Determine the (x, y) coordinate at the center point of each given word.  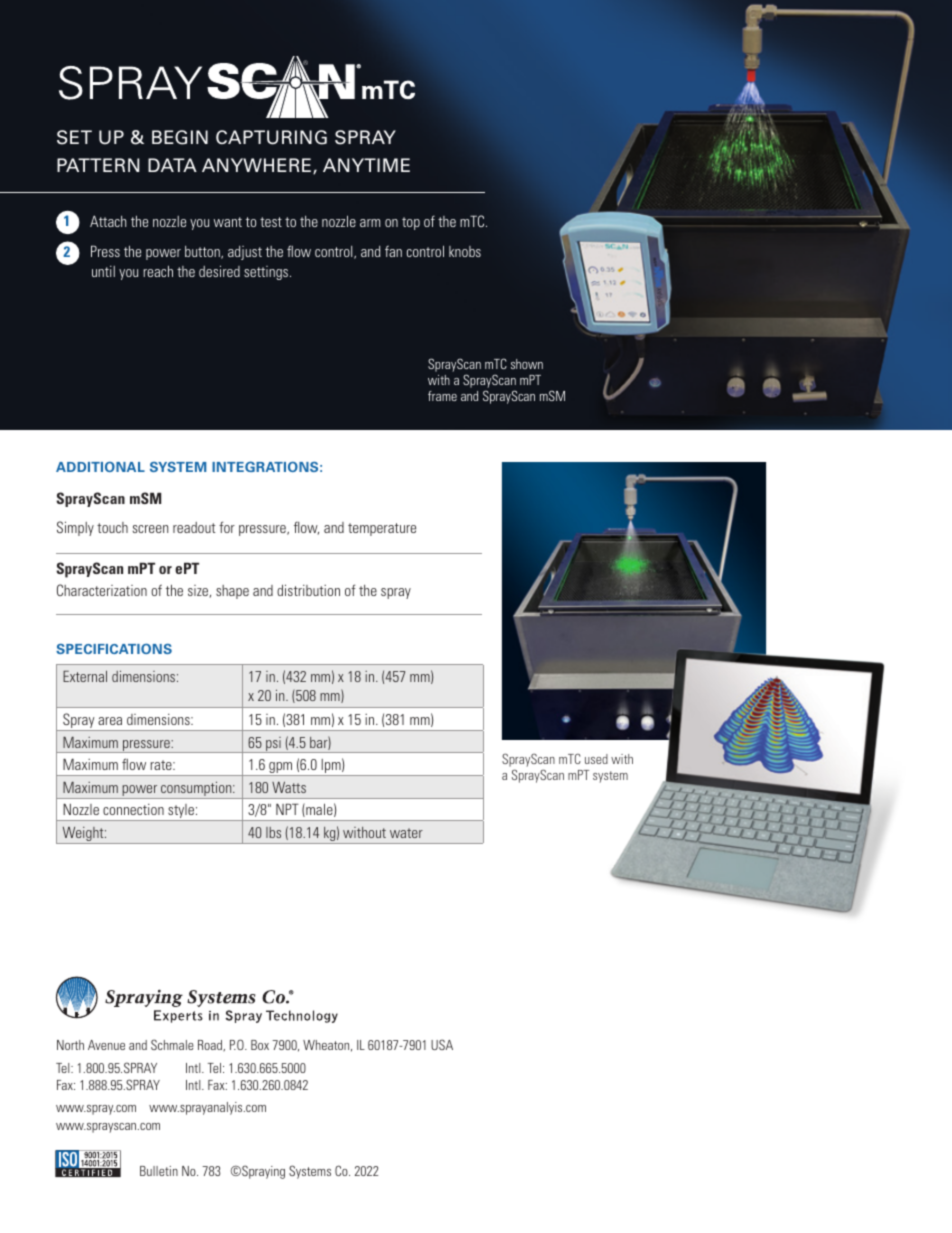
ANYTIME (366, 165)
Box (260, 1045)
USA (442, 1044)
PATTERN (98, 165)
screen (150, 529)
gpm (281, 769)
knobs (465, 251)
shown (527, 364)
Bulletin (159, 1171)
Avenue (106, 1045)
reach (158, 271)
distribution (308, 590)
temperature (382, 529)
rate (162, 765)
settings (267, 273)
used (596, 759)
